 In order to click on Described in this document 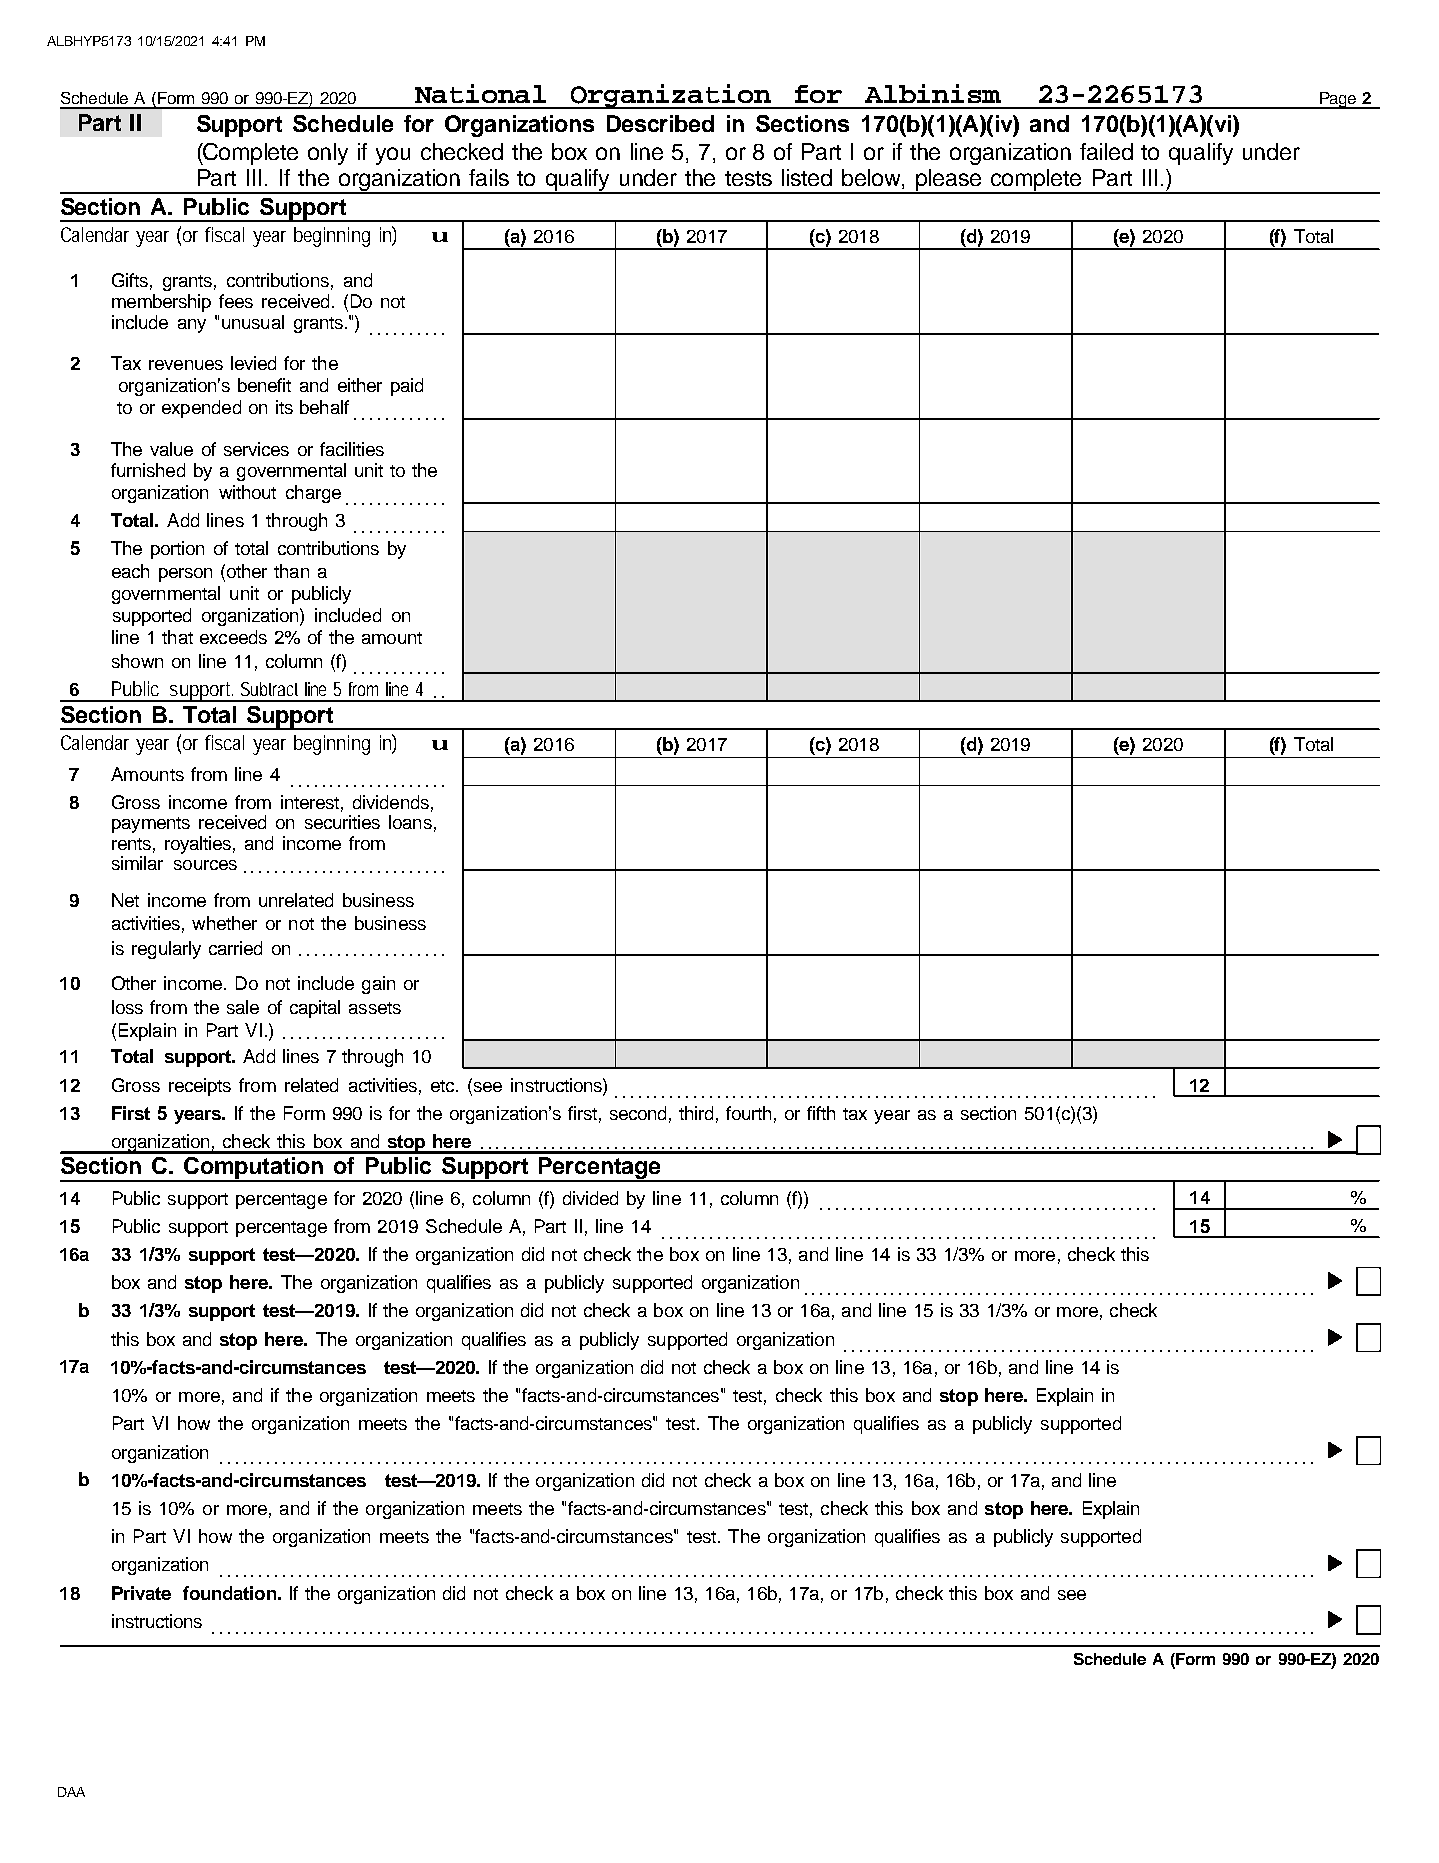, I will do `click(660, 123)`.
